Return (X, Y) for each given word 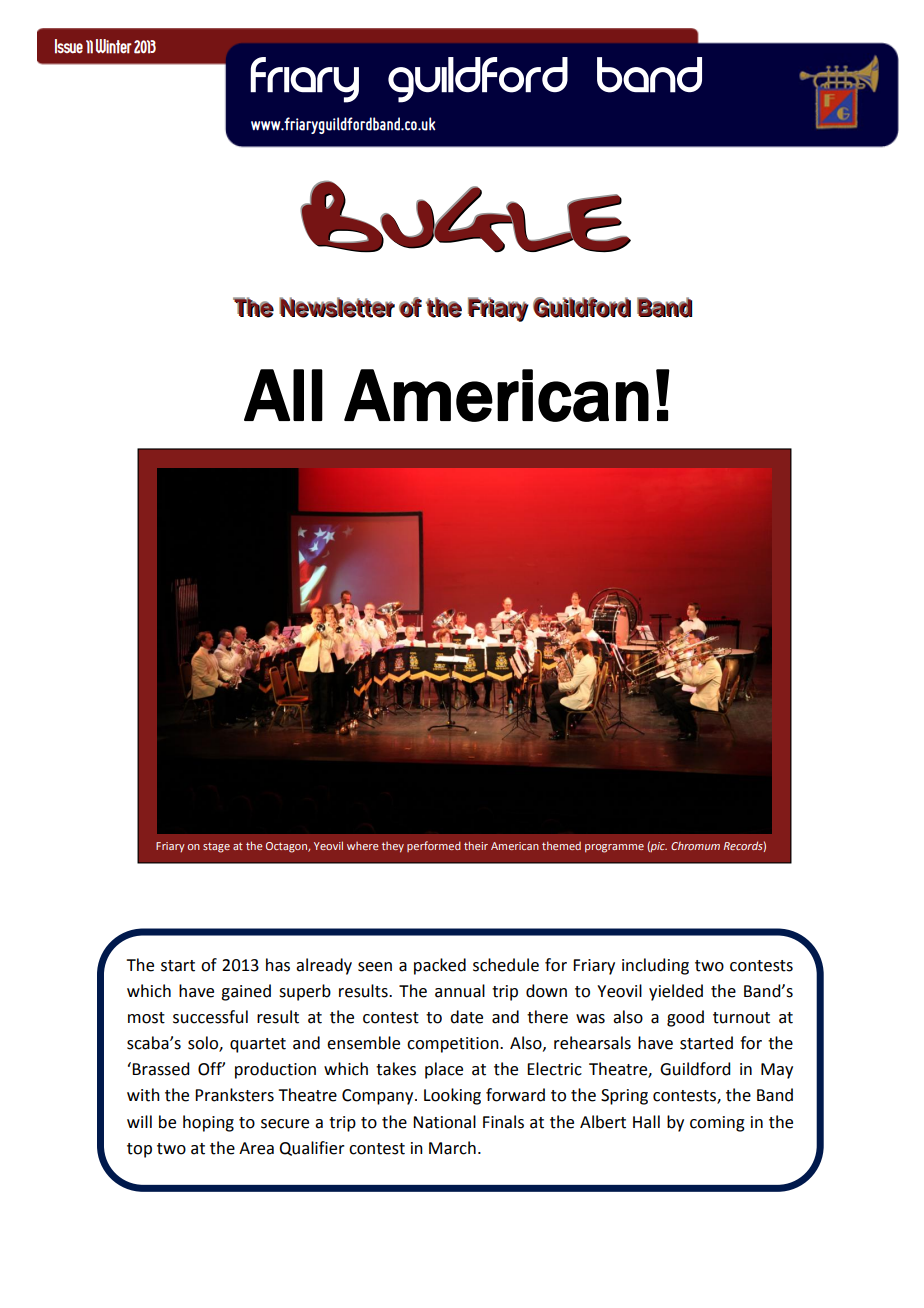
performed (434, 846)
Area (256, 1148)
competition (454, 1045)
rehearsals (592, 1043)
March (452, 1148)
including (655, 966)
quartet (258, 1045)
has (278, 965)
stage (216, 847)
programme (614, 848)
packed (440, 966)
